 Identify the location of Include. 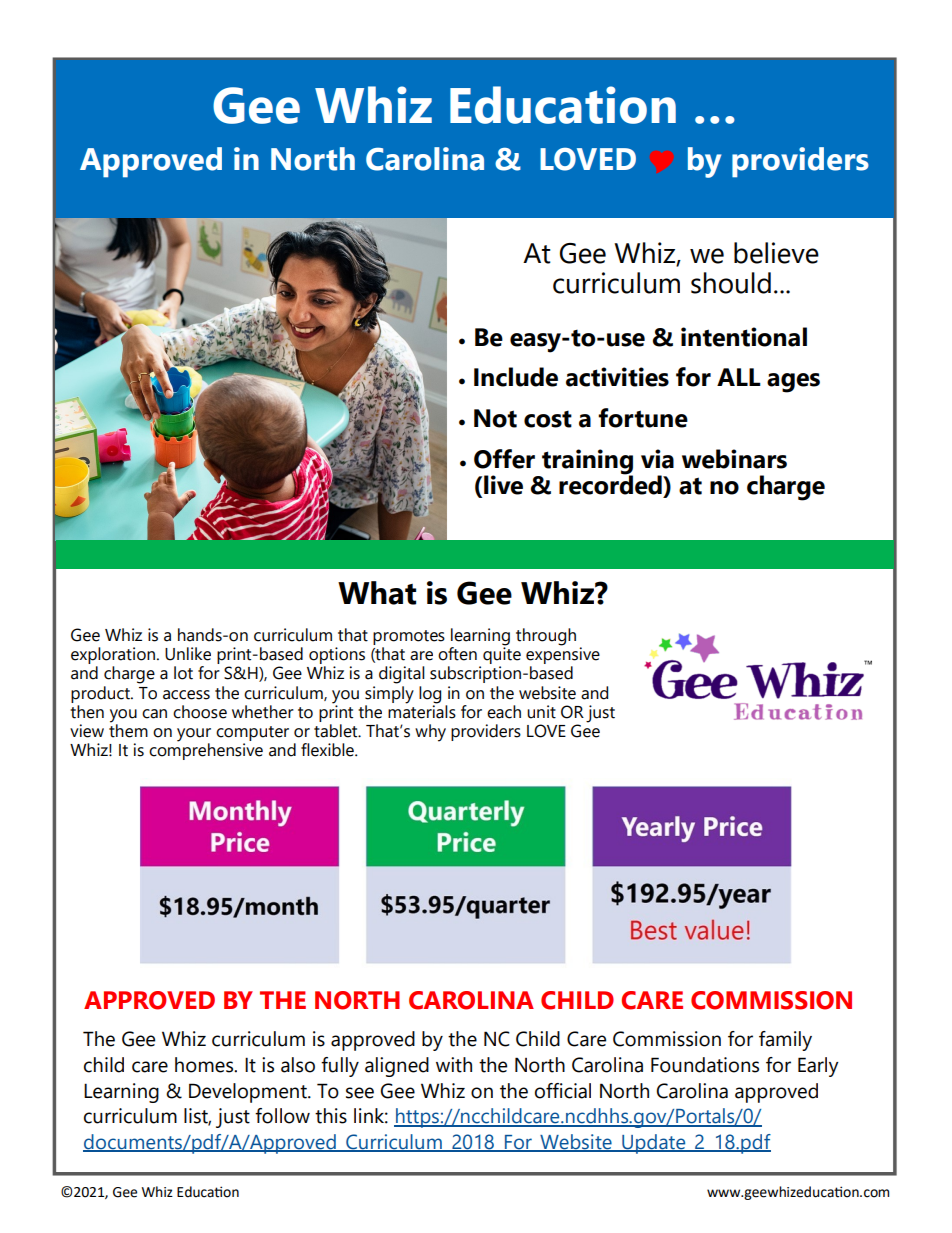
(516, 377).
